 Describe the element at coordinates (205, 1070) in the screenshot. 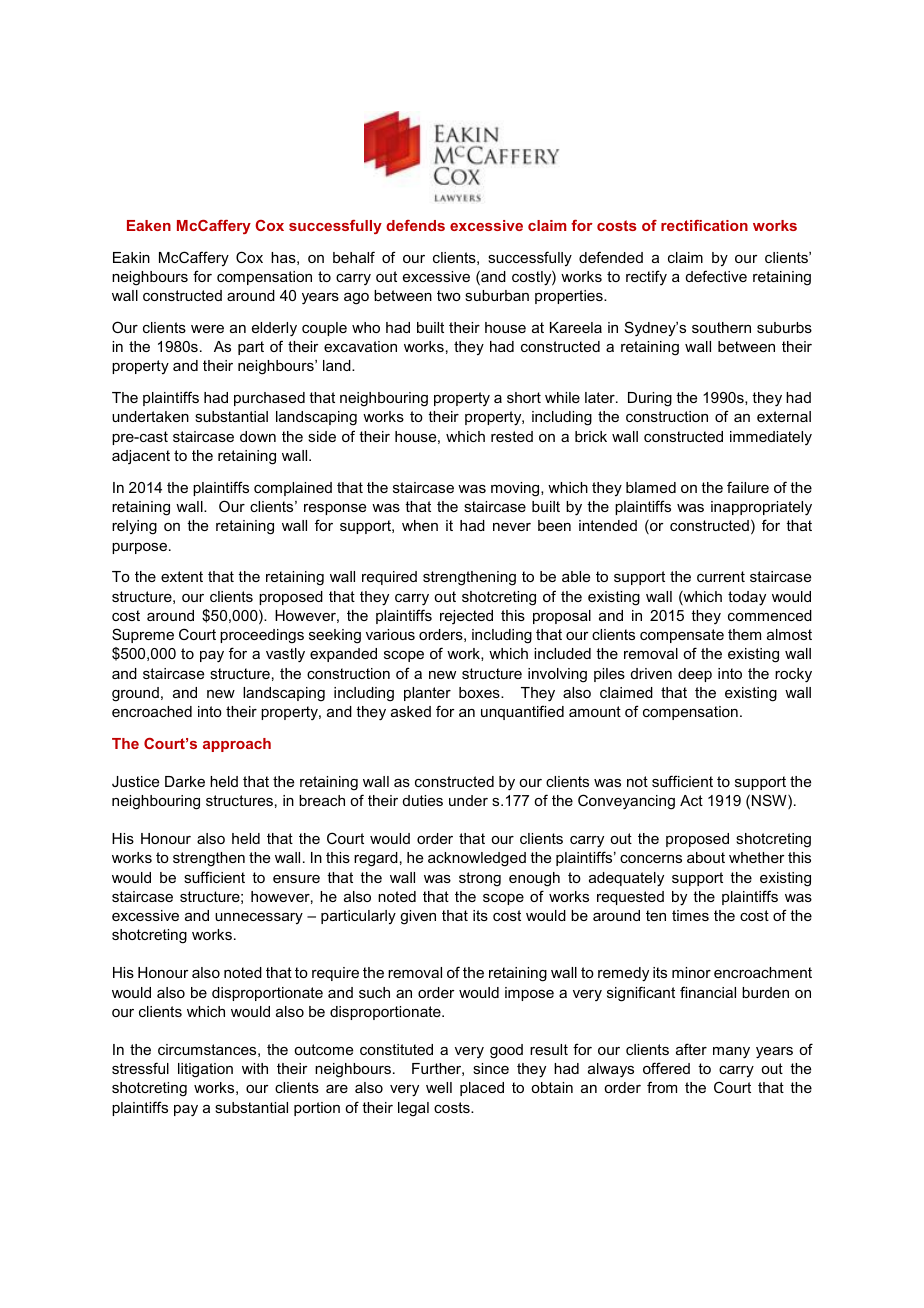

I see `litigation` at that location.
